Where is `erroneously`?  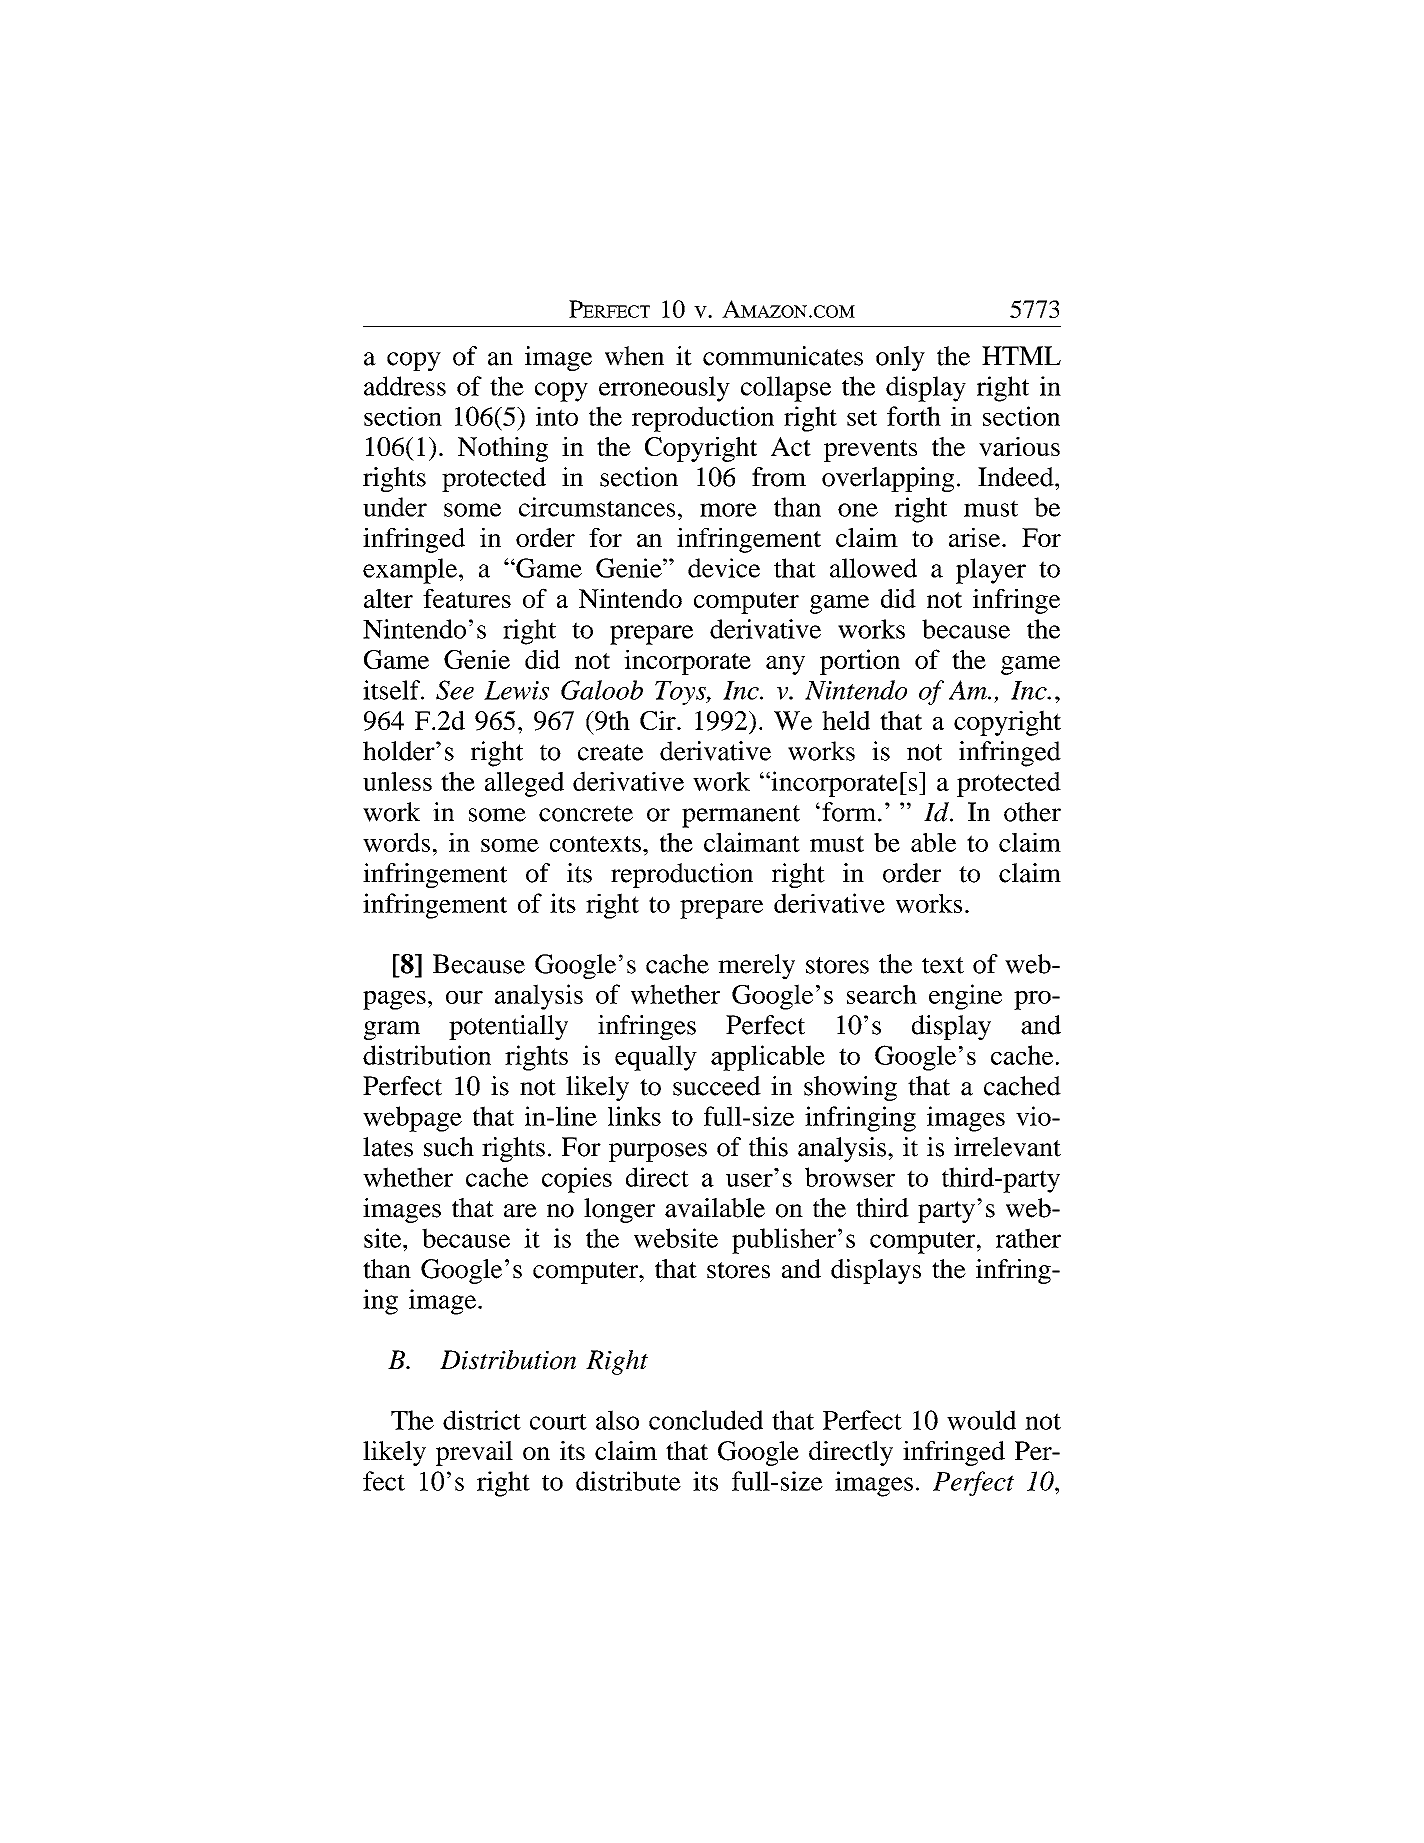 erroneously is located at coordinates (664, 389).
